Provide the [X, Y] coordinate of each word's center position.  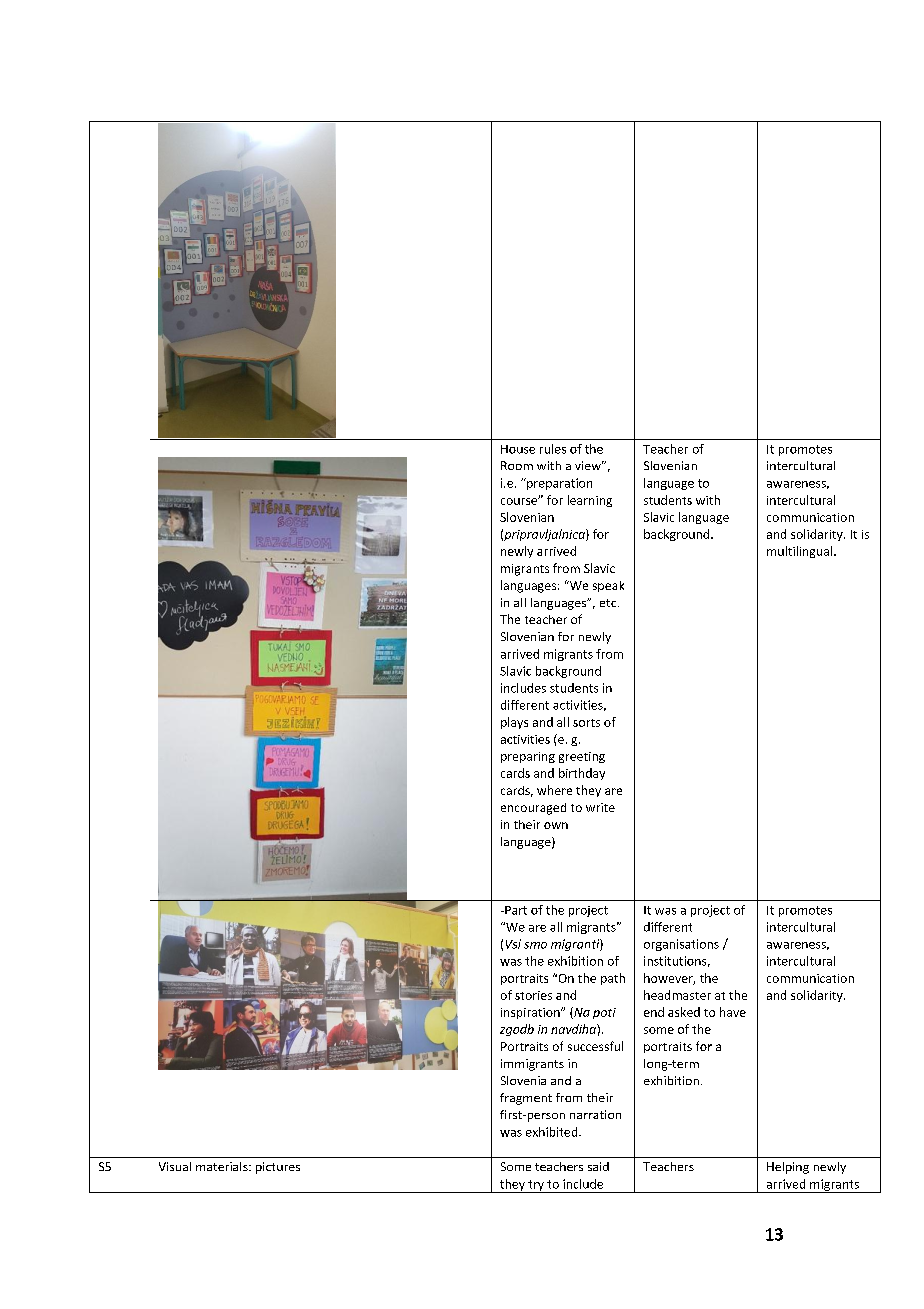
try [536, 1186]
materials [223, 1166]
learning [590, 501]
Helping [788, 1168]
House [518, 449]
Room [517, 465]
